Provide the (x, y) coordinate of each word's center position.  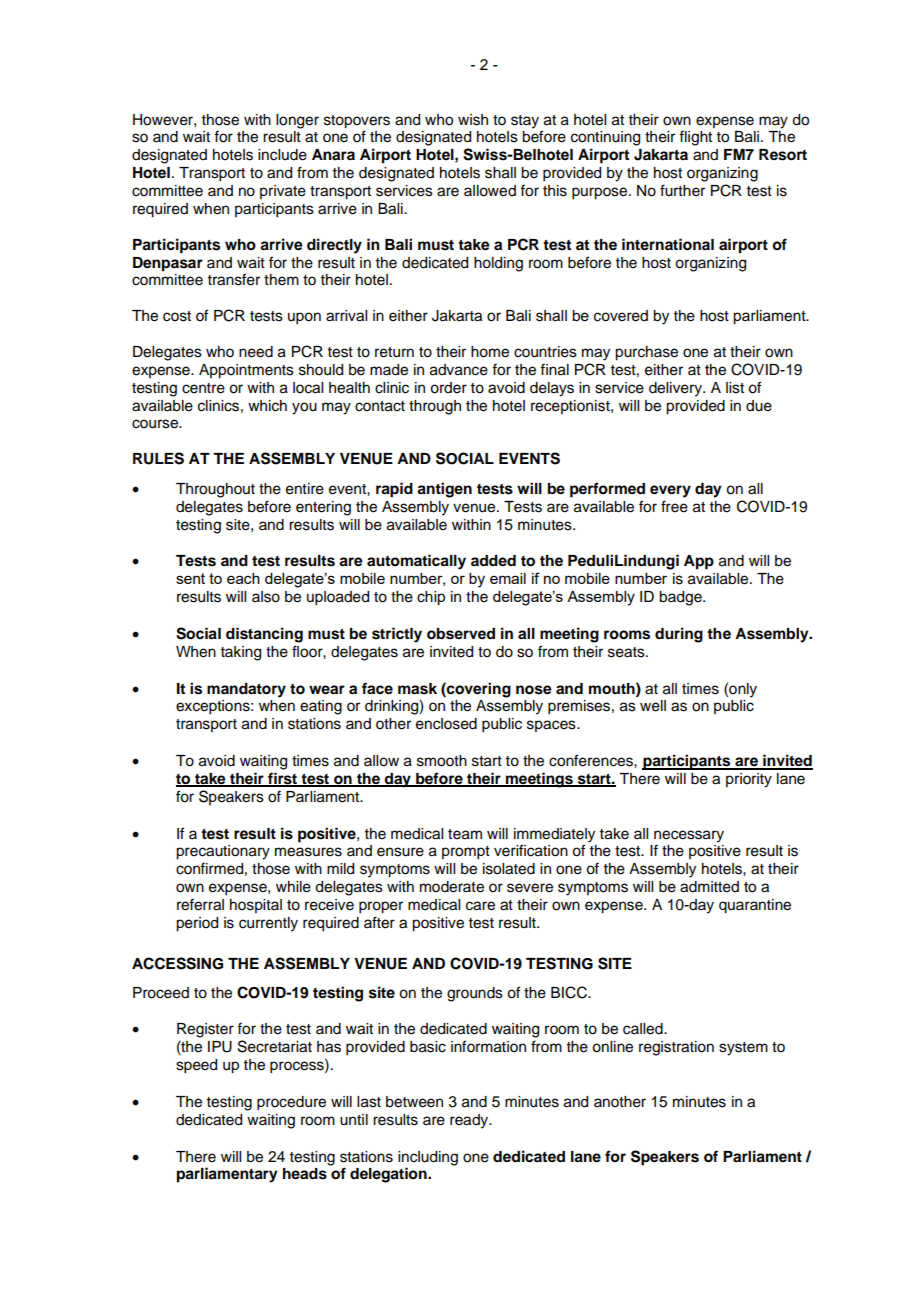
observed (461, 634)
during (679, 635)
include (282, 155)
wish (473, 120)
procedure (291, 1103)
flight (695, 138)
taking (241, 653)
